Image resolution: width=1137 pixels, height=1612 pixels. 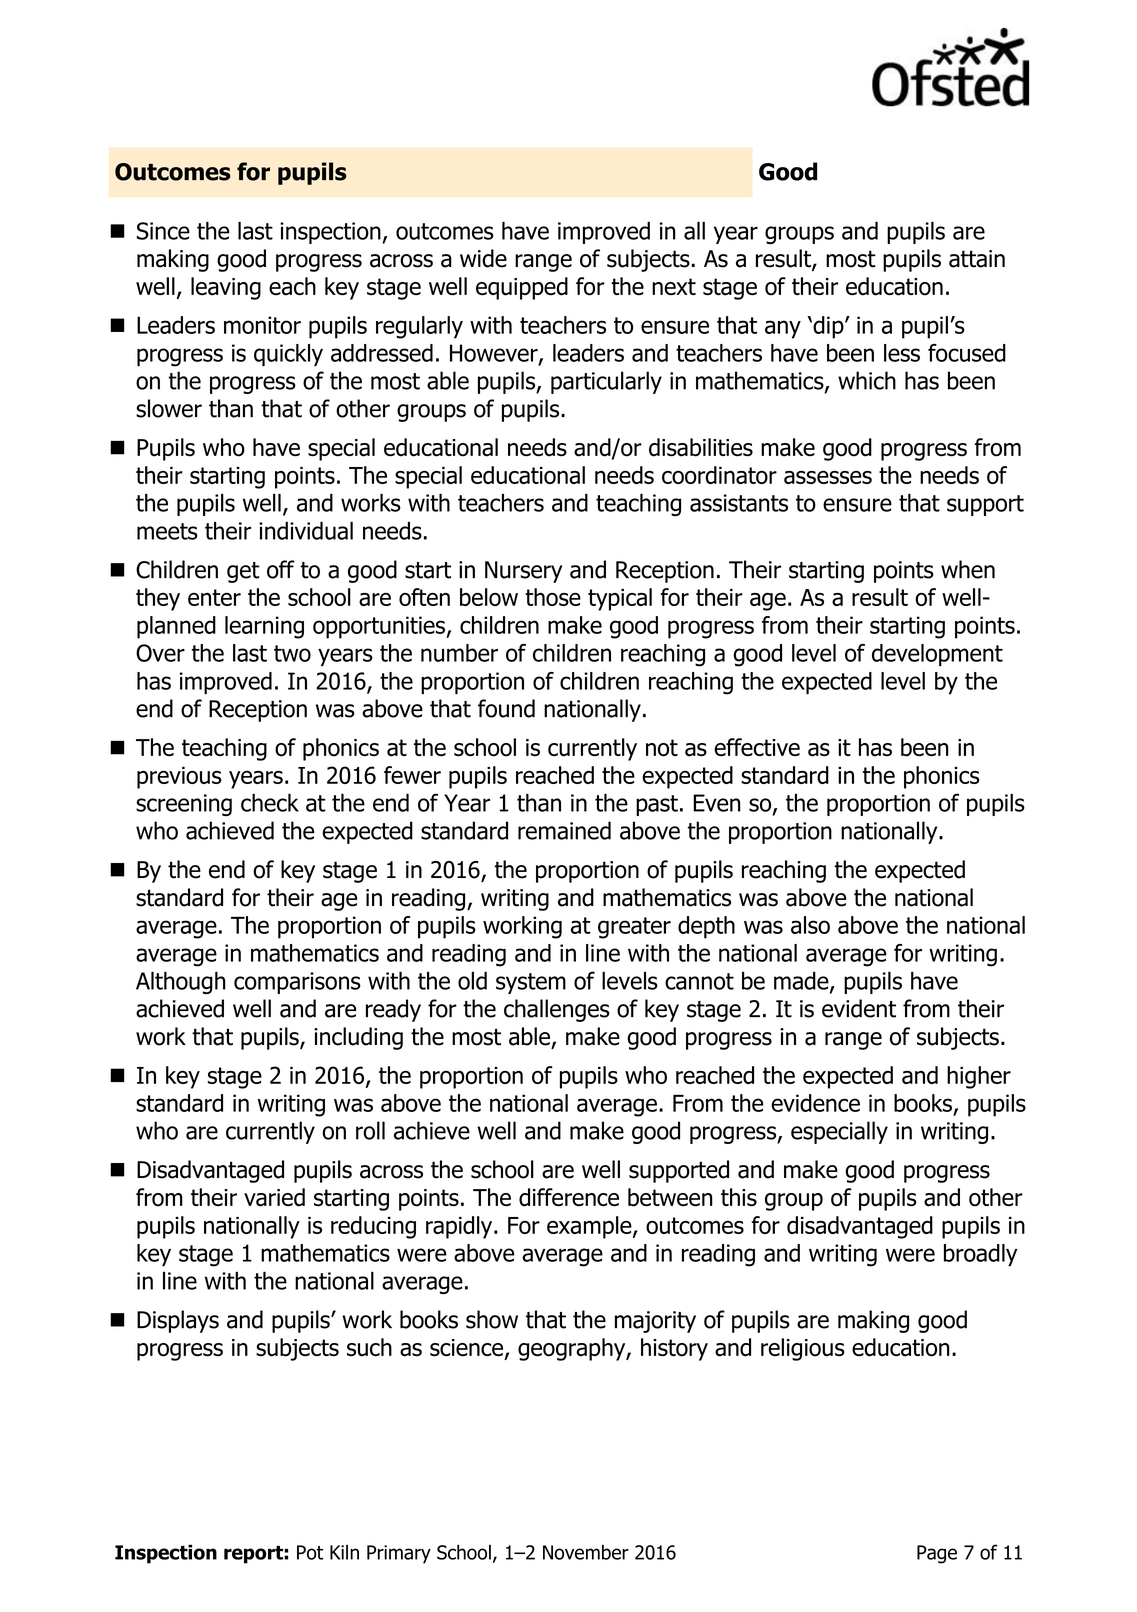 What do you see at coordinates (569, 1197) in the screenshot?
I see `difference` at bounding box center [569, 1197].
